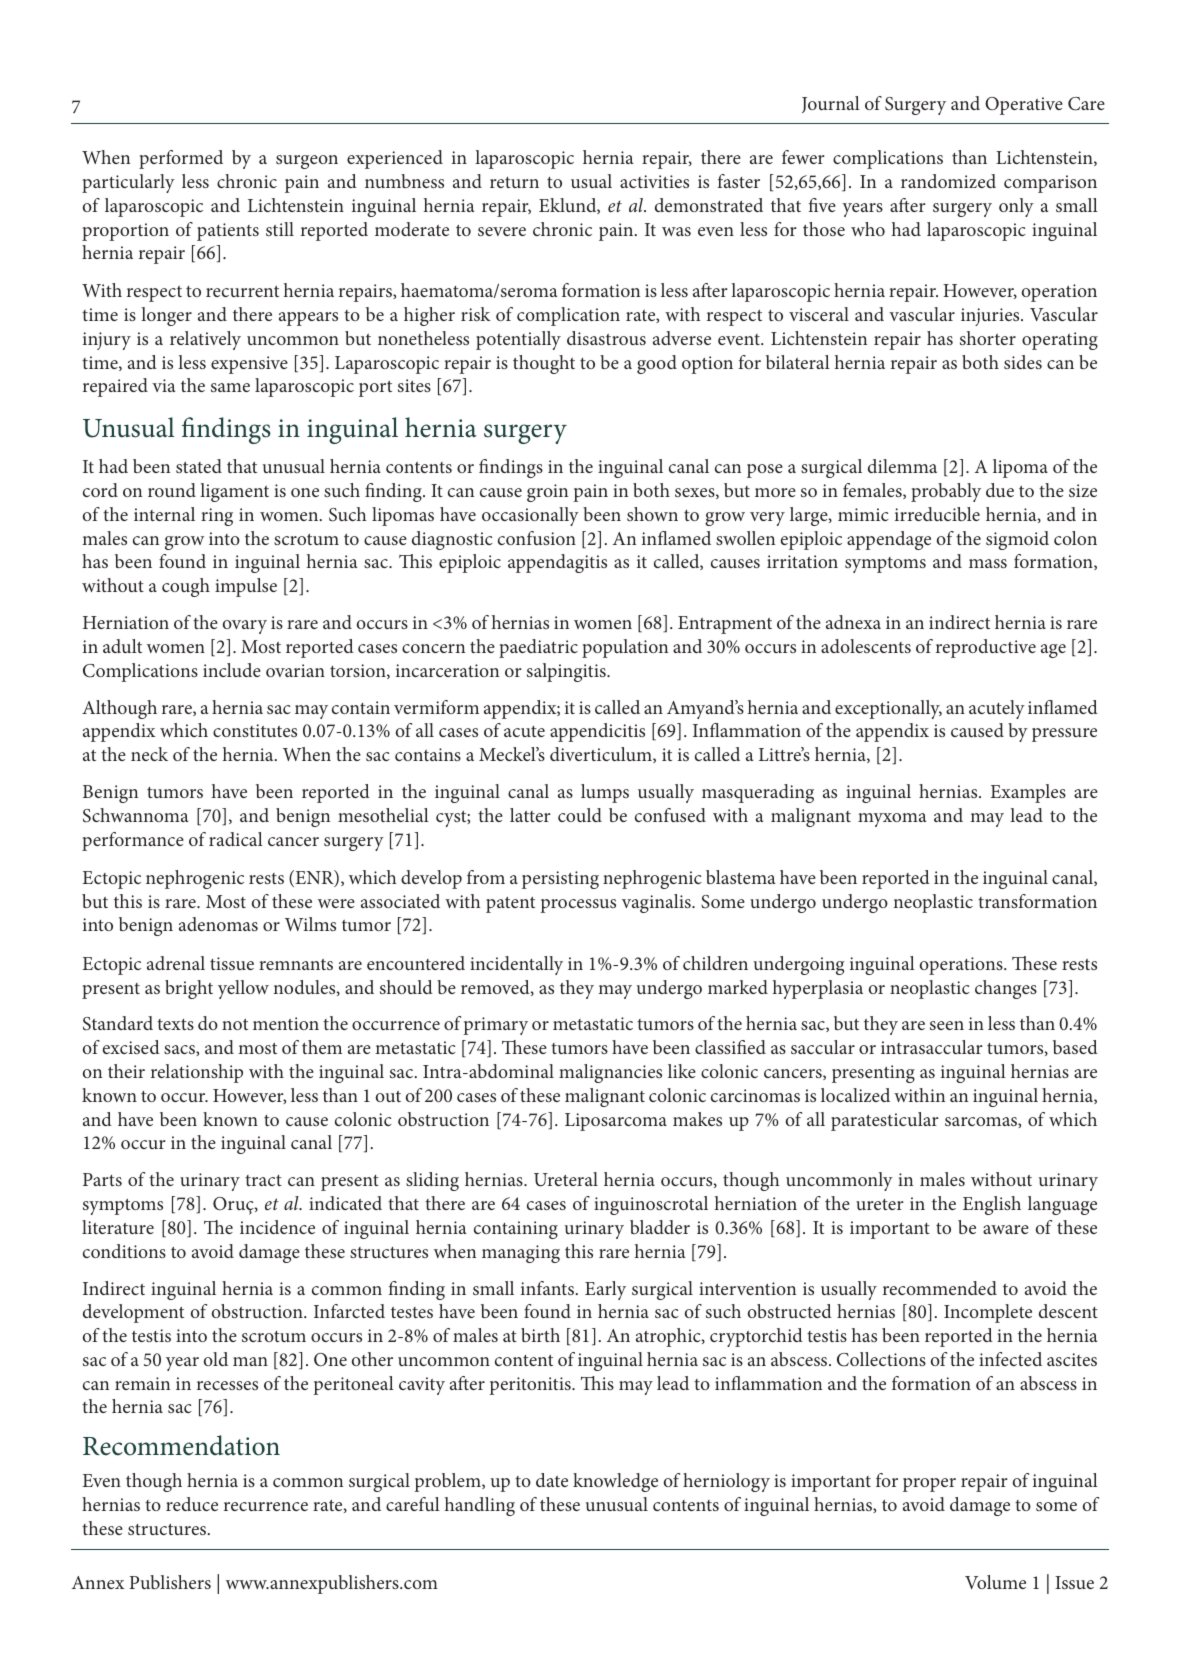  I want to click on Volume, so click(995, 1582).
